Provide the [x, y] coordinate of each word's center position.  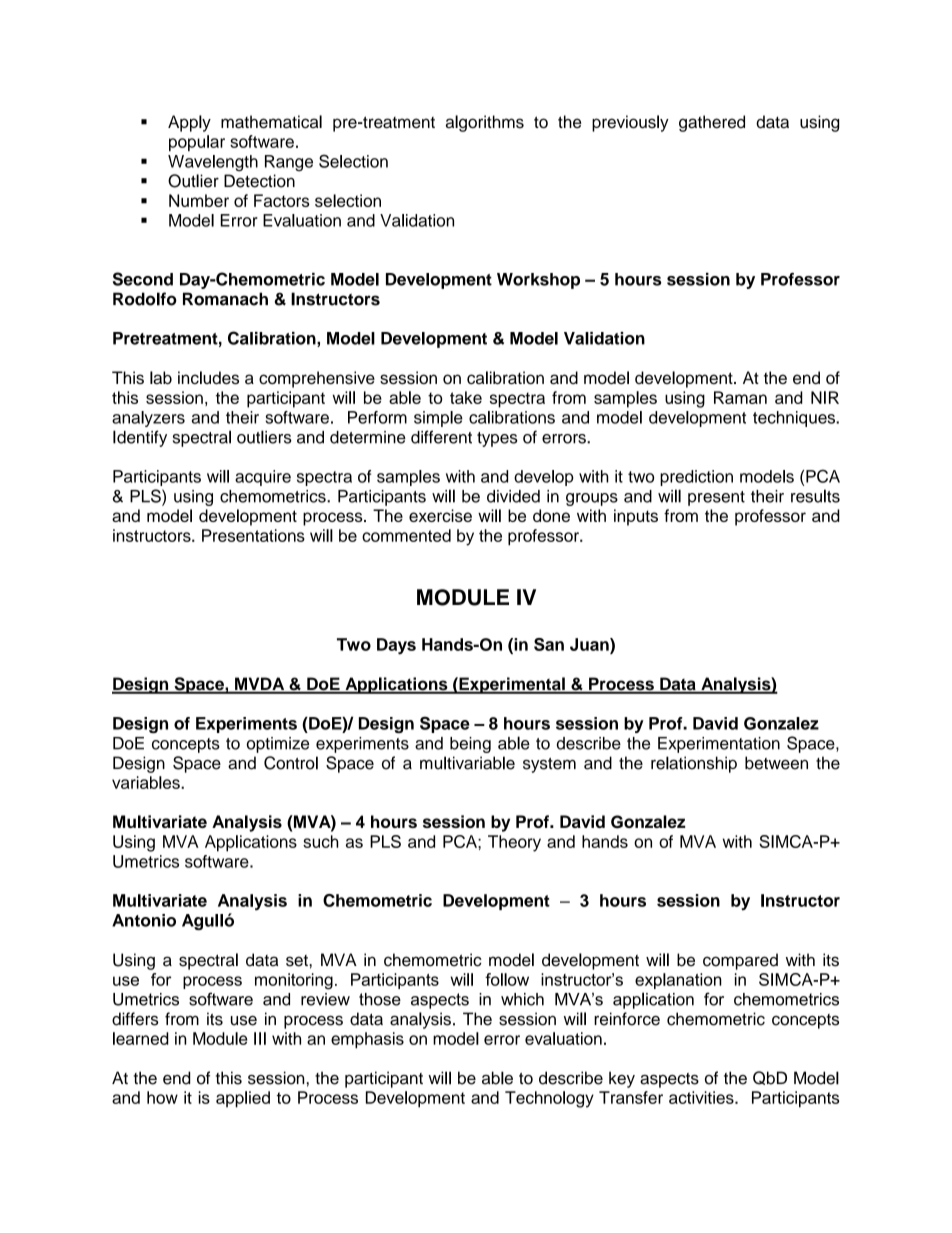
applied [243, 1099]
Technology [549, 1099]
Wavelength [213, 163]
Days [396, 646]
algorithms [485, 123]
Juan [590, 644]
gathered [712, 123]
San [549, 644]
